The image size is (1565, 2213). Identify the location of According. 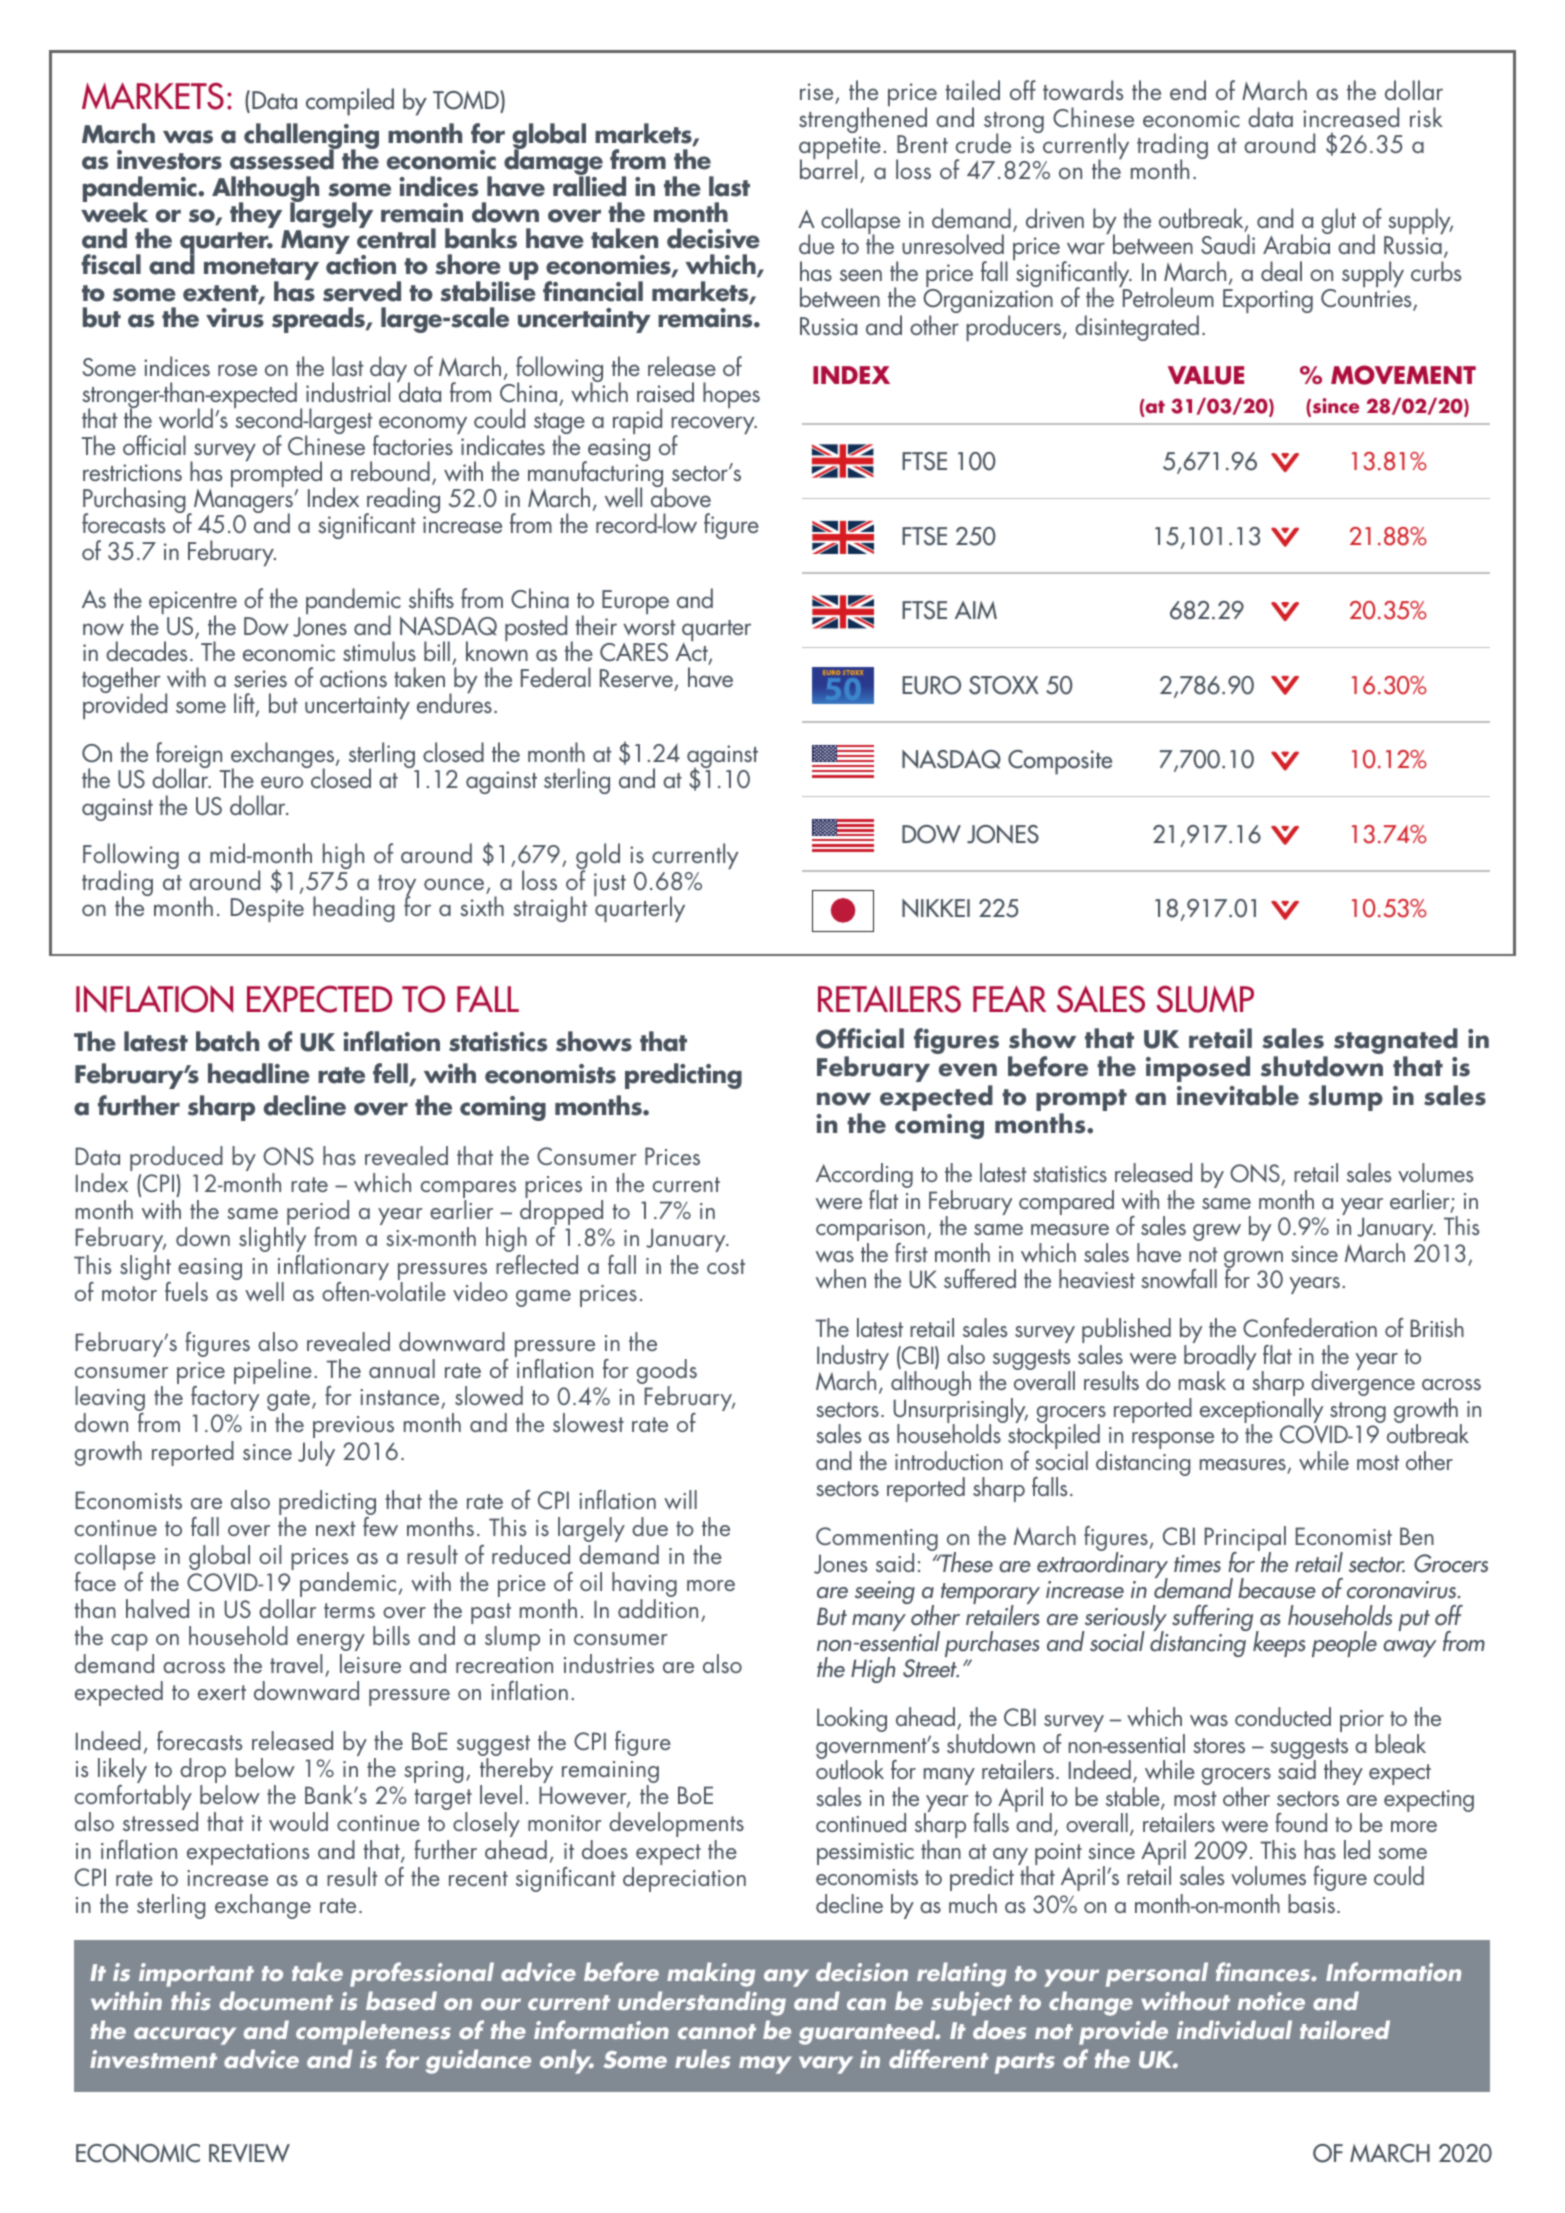
(864, 1177).
